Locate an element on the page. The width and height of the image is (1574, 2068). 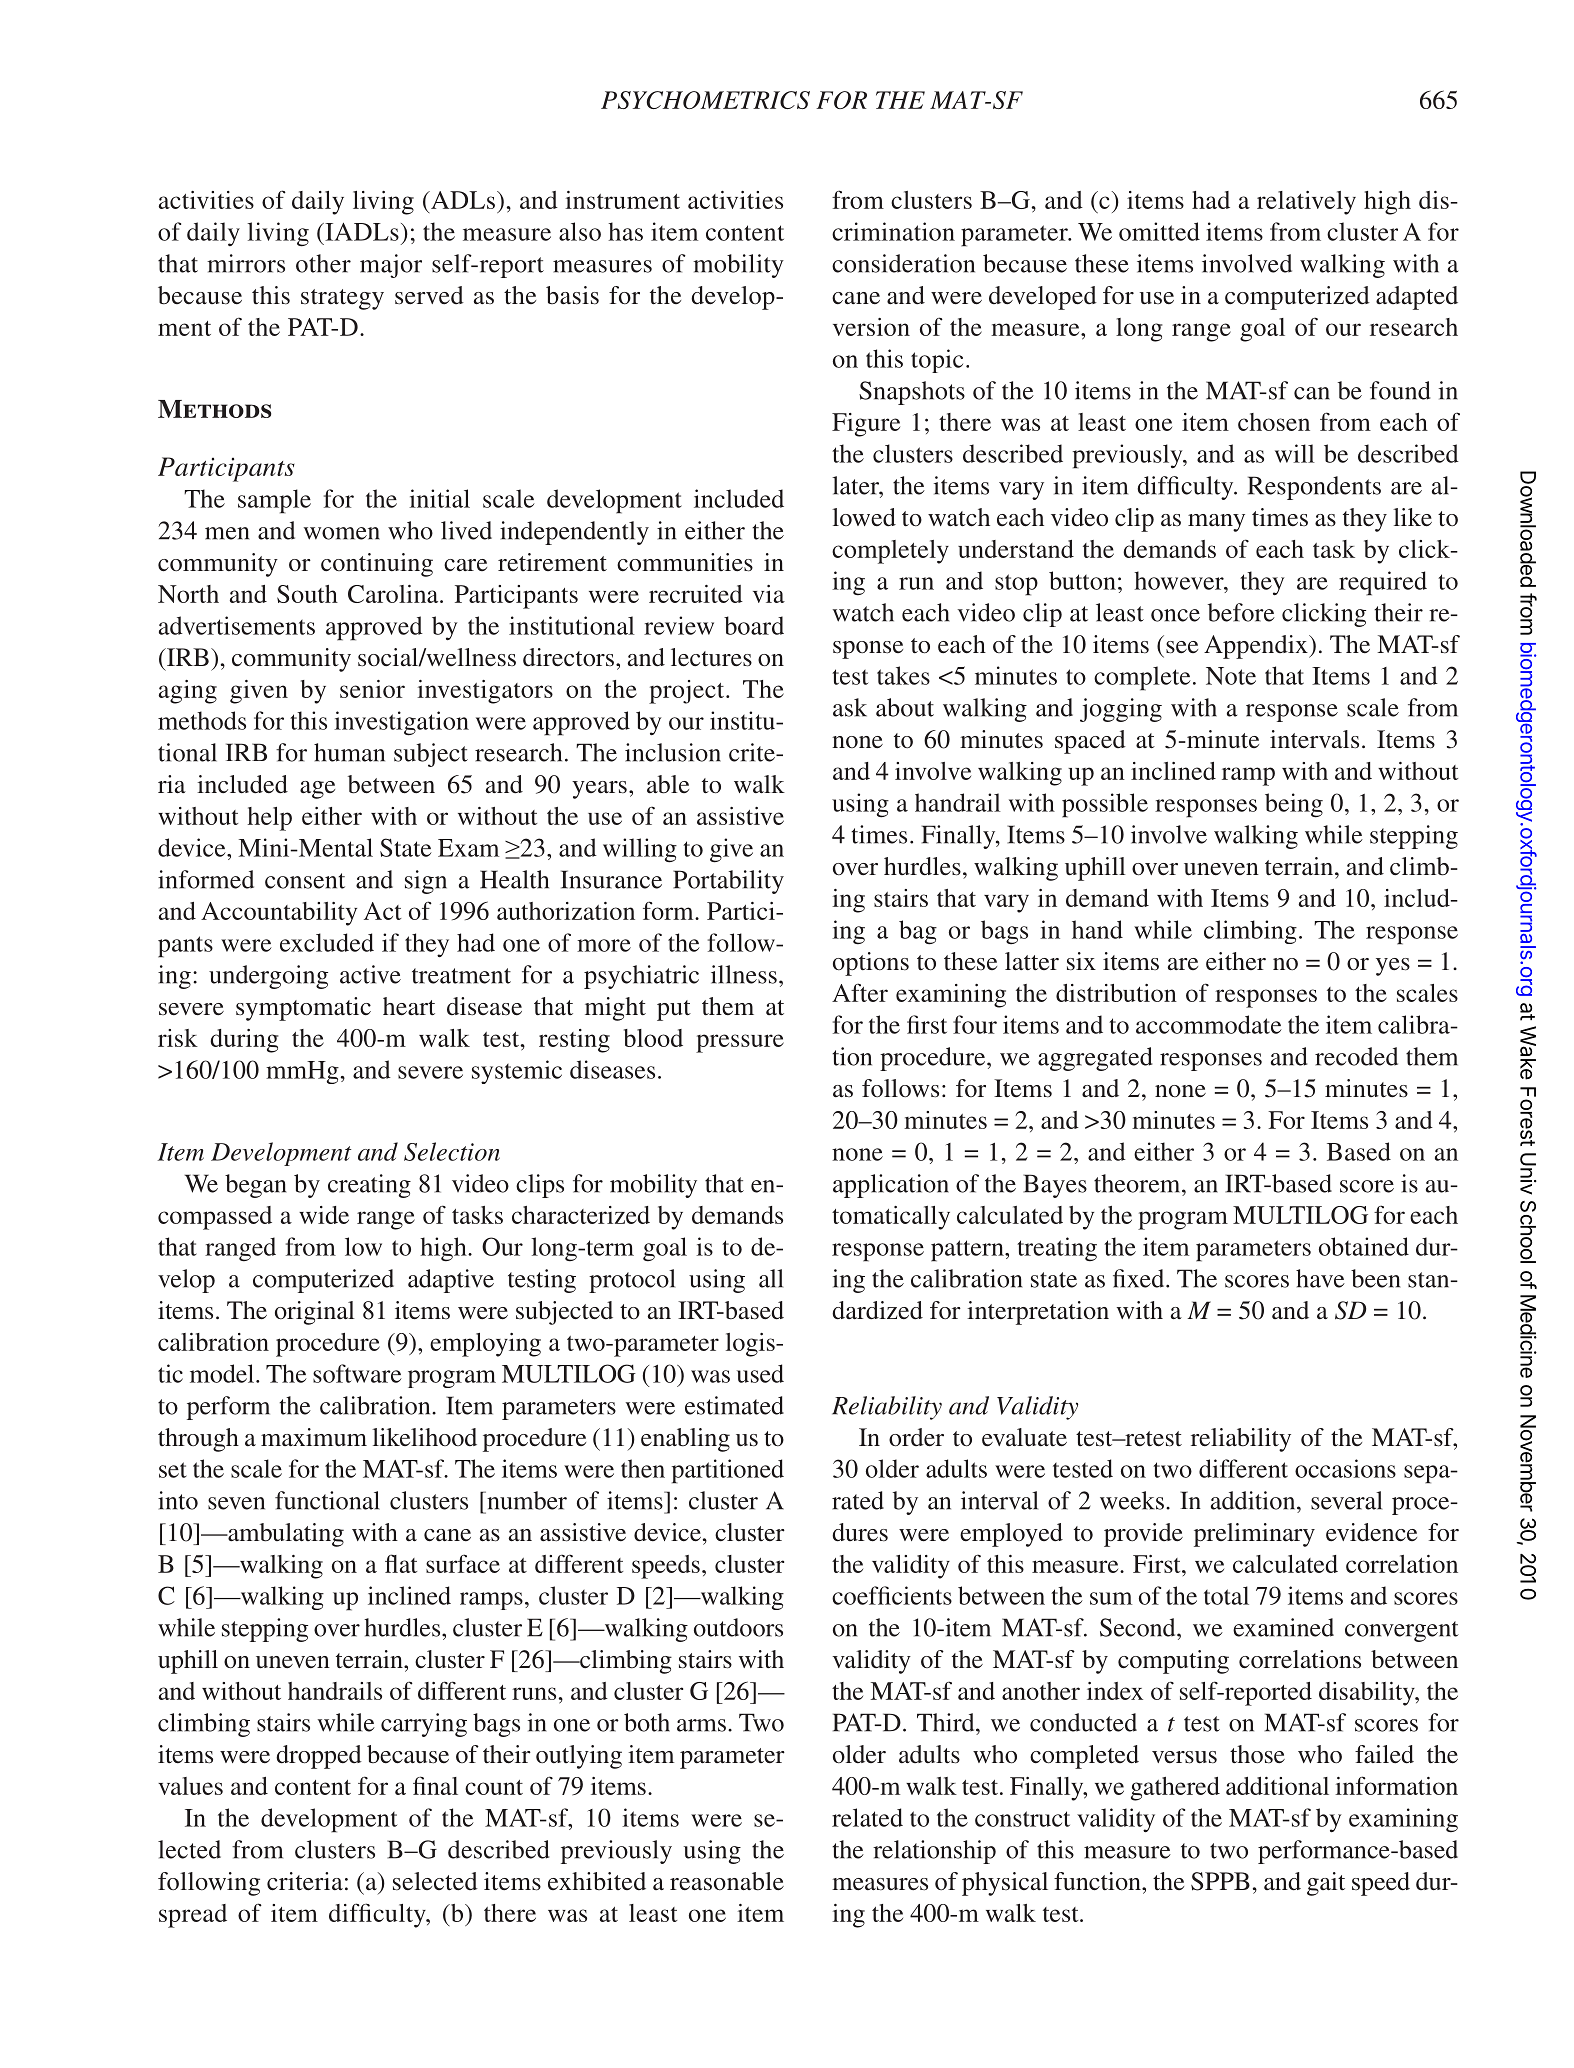
PSYCHOMETRICS is located at coordinates (705, 100).
